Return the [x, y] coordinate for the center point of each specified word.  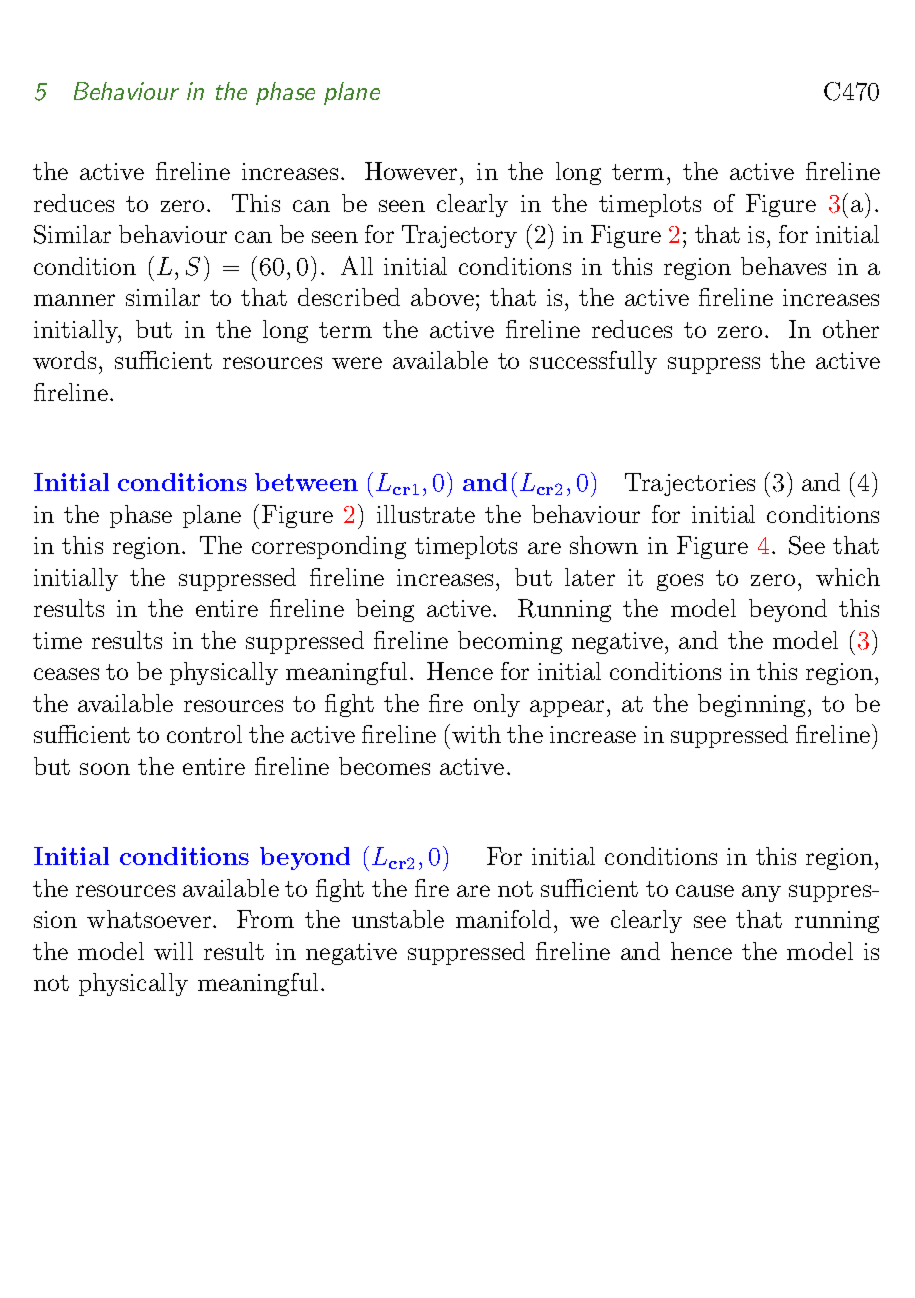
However [411, 171]
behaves [783, 266]
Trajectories [690, 484]
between [306, 482]
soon [105, 769]
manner [74, 300]
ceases [66, 674]
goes [680, 582]
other [851, 329]
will [173, 951]
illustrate [426, 514]
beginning [753, 705]
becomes [384, 766]
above [442, 297]
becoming [510, 642]
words [64, 360]
